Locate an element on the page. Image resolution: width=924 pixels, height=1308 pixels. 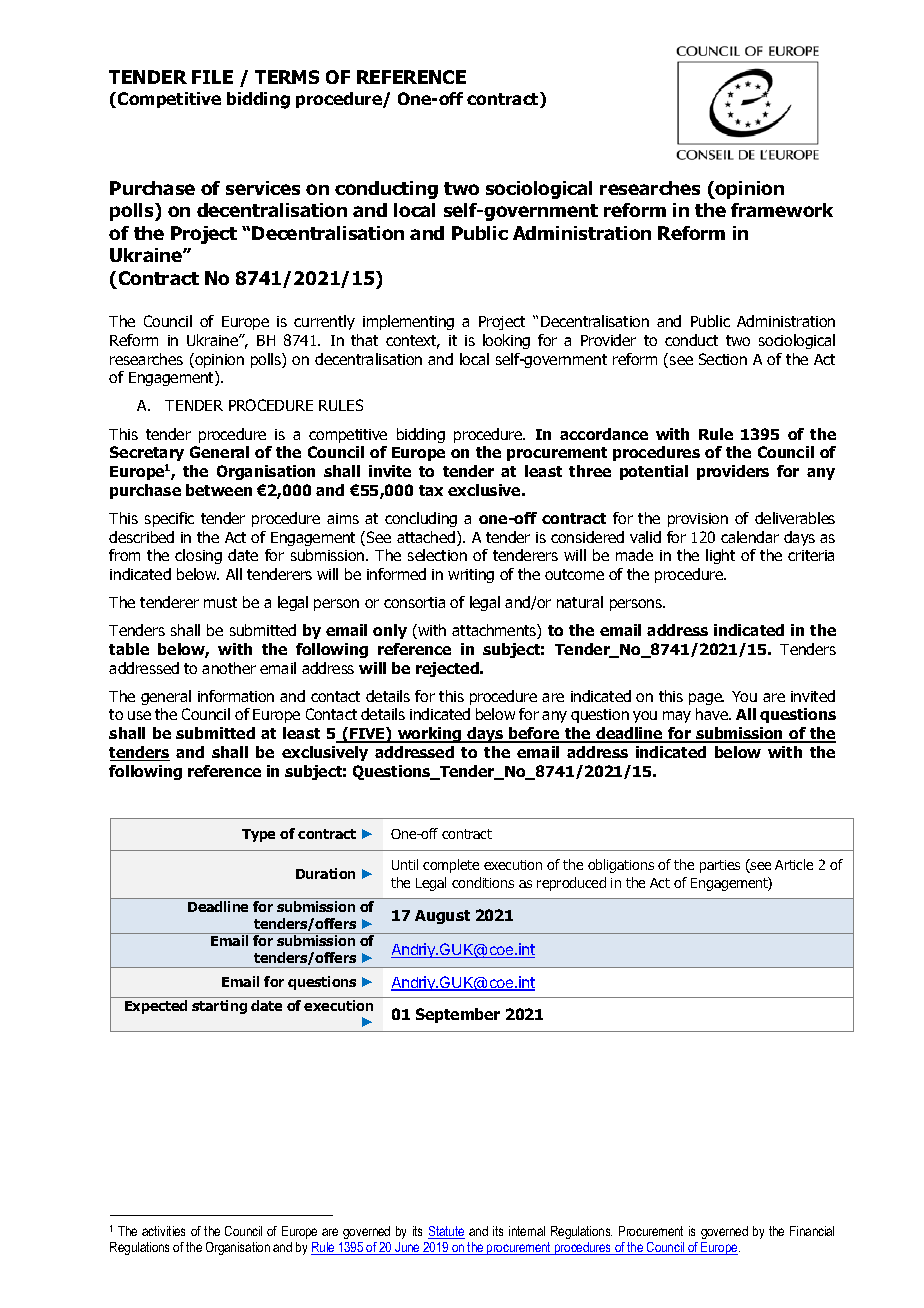
Type is located at coordinates (258, 835).
